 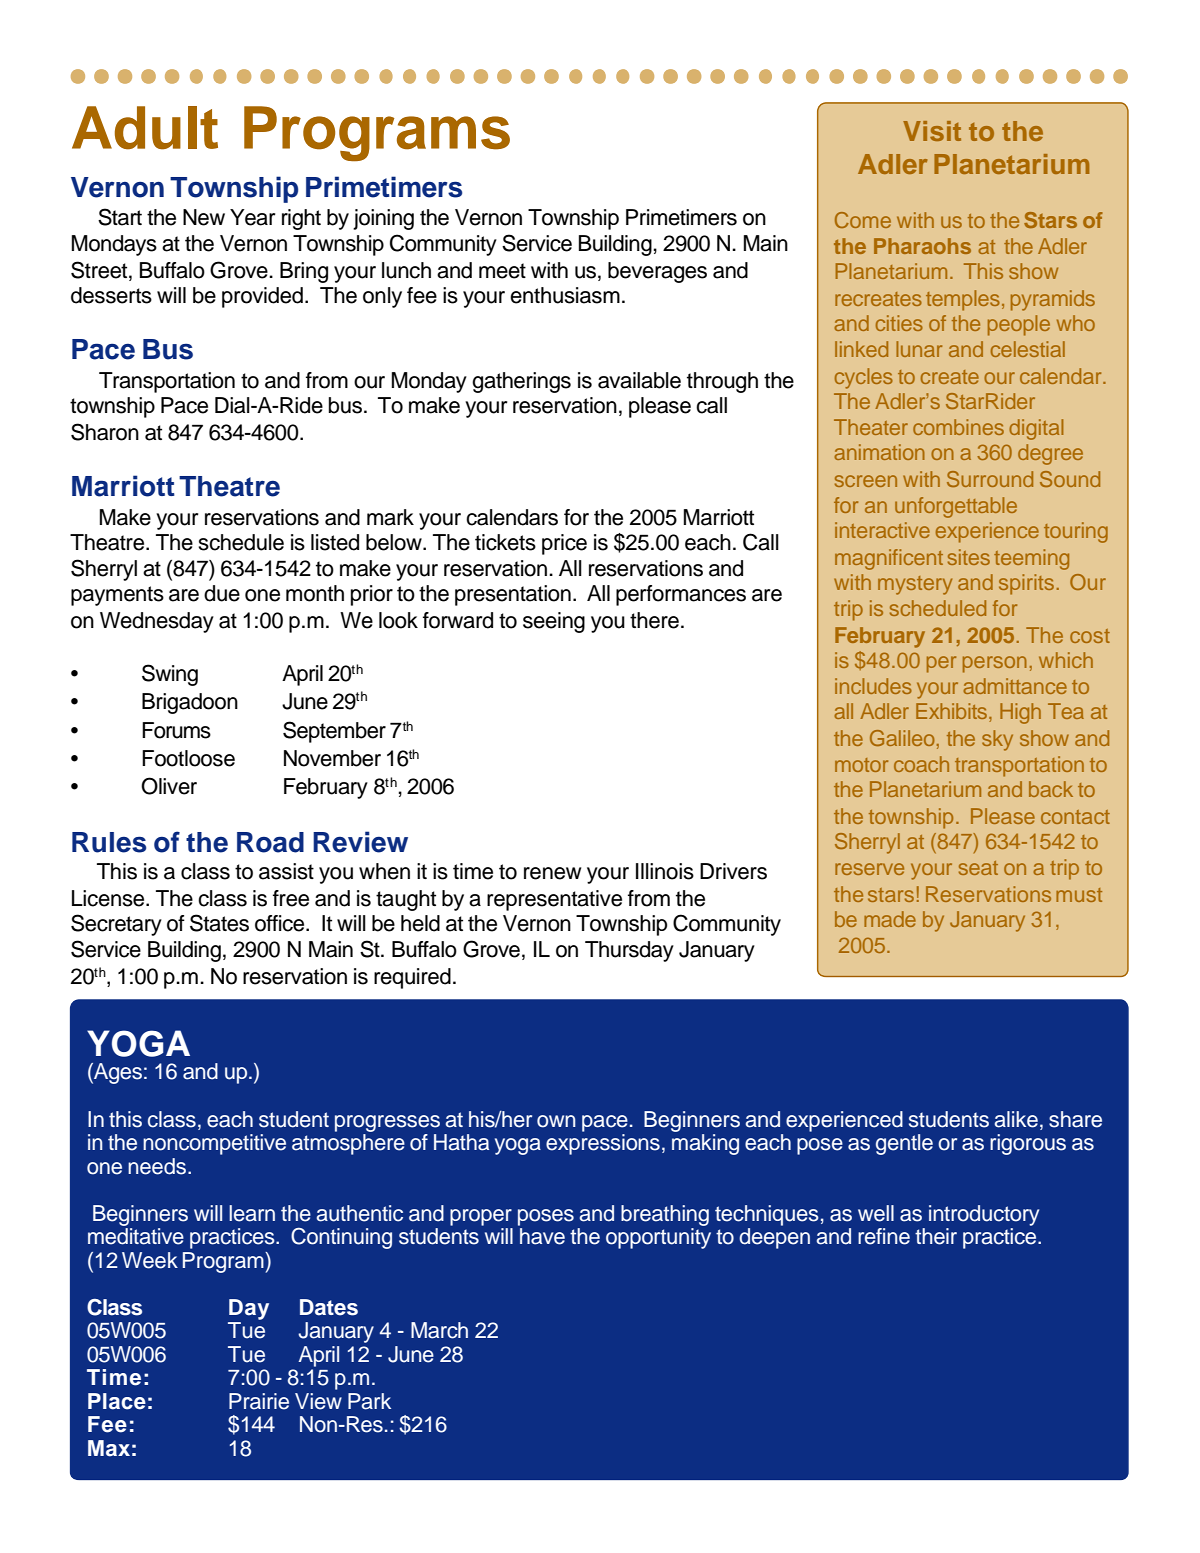 I want to click on States, so click(x=219, y=923).
